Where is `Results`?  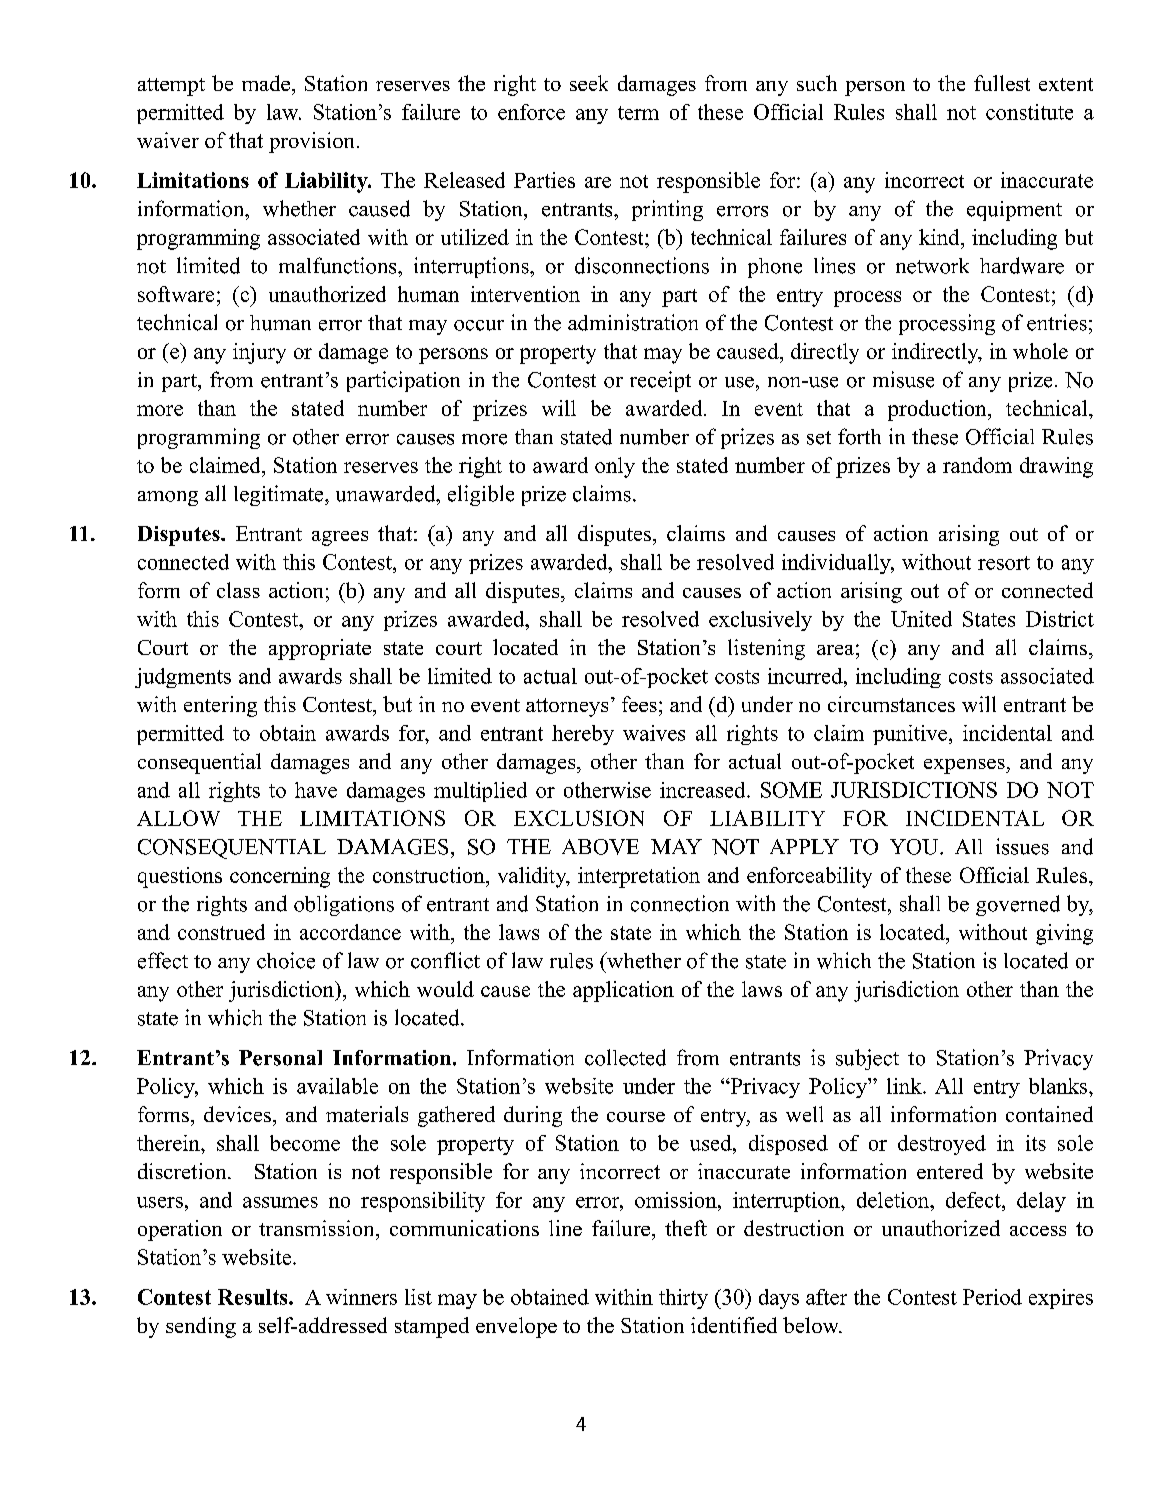 Results is located at coordinates (254, 1297).
